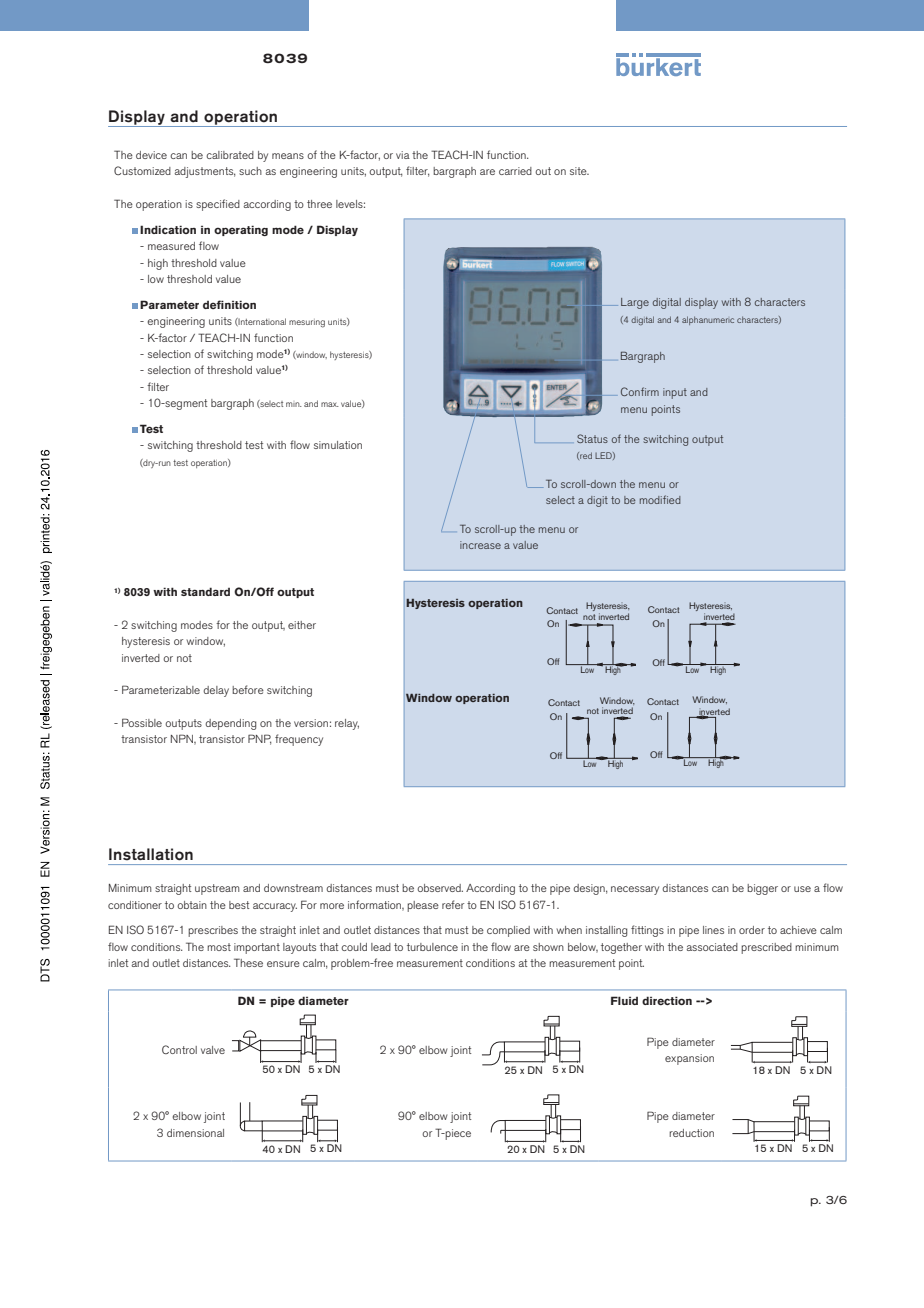 The height and width of the screenshot is (1308, 924). Describe the element at coordinates (660, 499) in the screenshot. I see `modified` at that location.
